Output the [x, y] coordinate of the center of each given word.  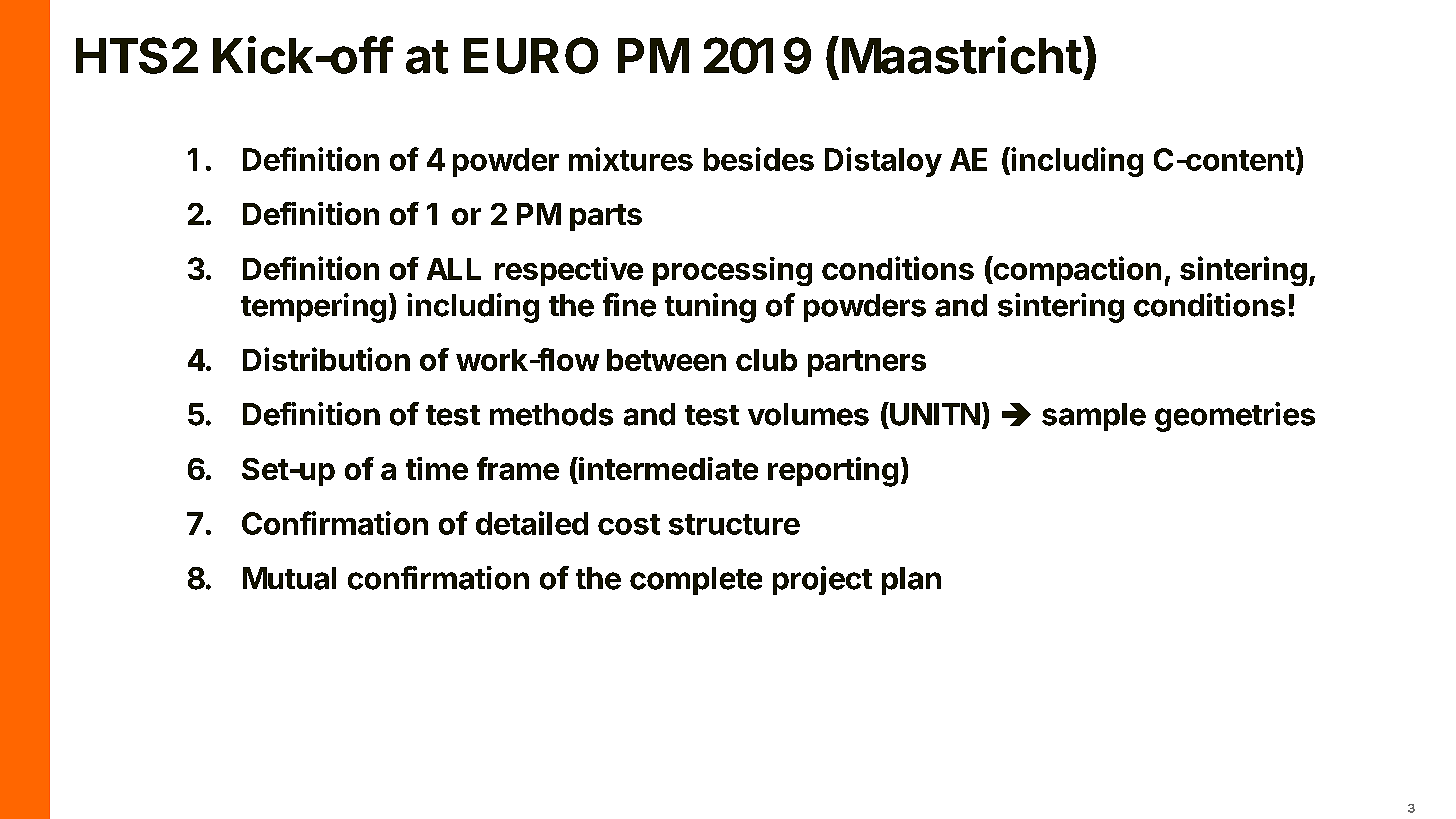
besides [759, 159]
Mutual [289, 578]
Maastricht [962, 55]
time [437, 468]
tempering [313, 308]
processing [732, 271]
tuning [710, 308]
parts [606, 217]
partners [867, 363]
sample [1094, 417]
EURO [531, 55]
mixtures [631, 159]
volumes [808, 414]
